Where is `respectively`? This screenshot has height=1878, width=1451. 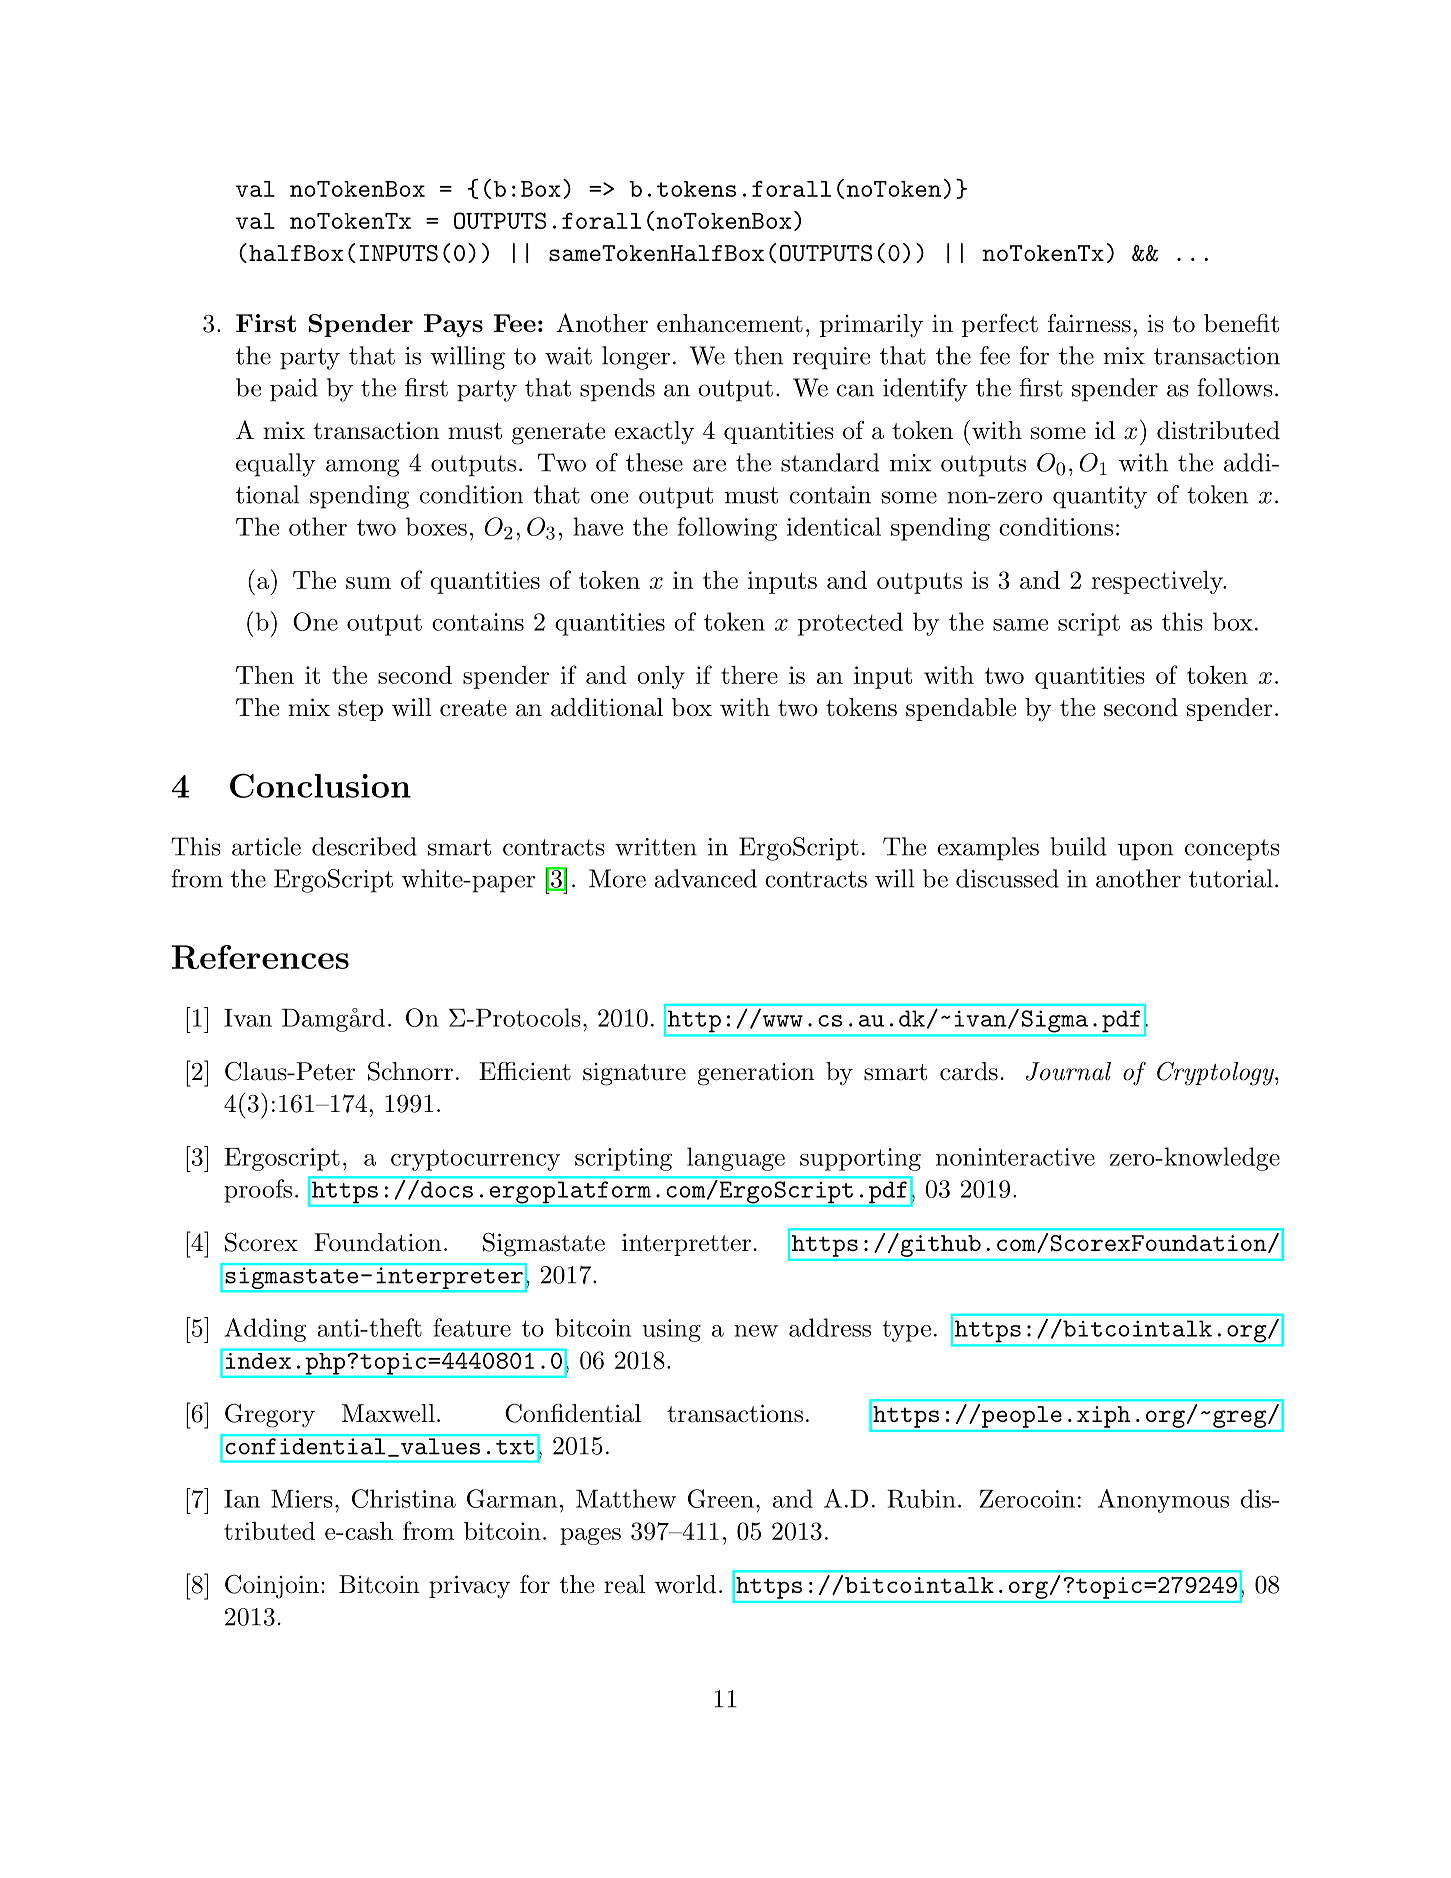 respectively is located at coordinates (1158, 582).
